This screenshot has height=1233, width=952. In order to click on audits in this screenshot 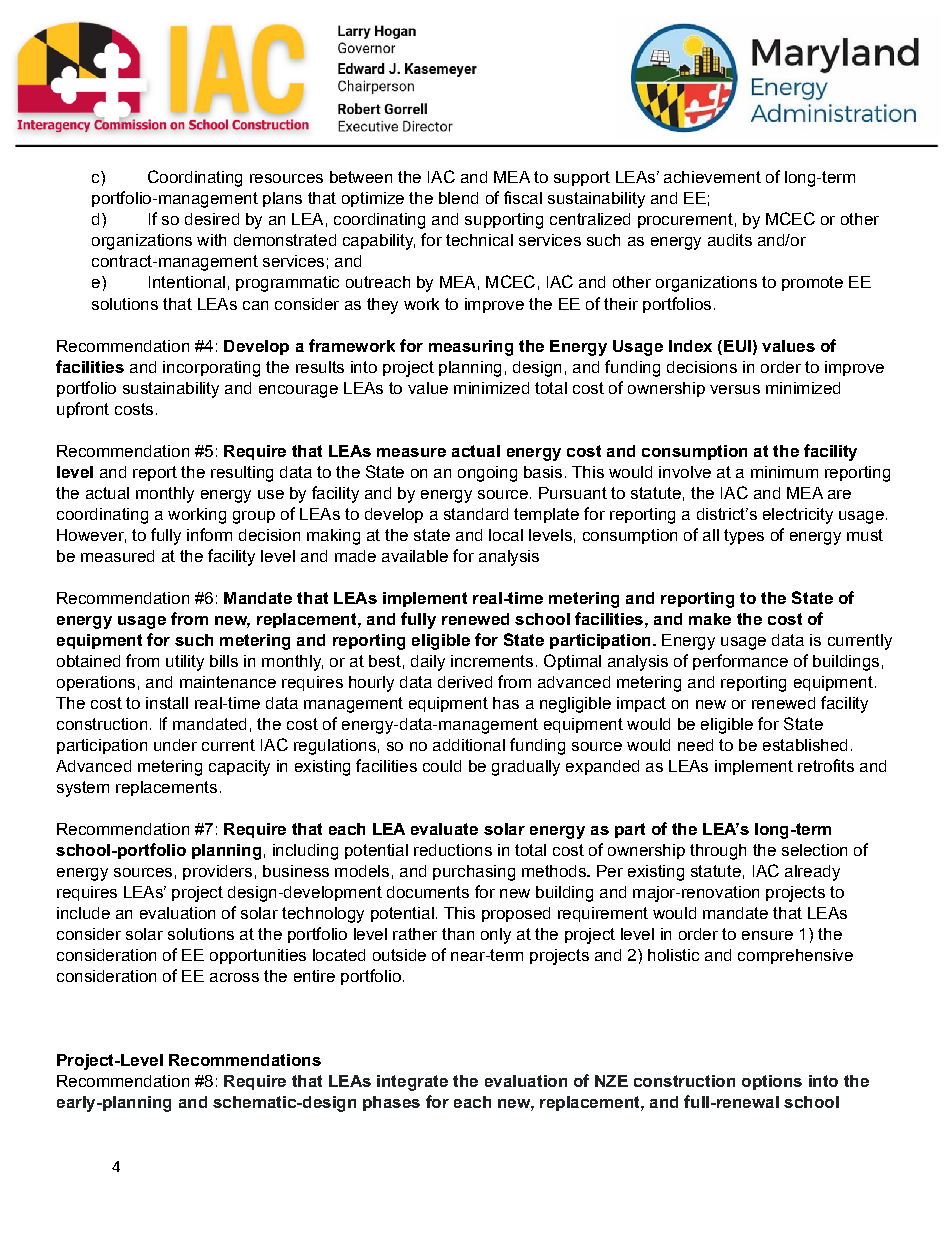, I will do `click(730, 240)`.
